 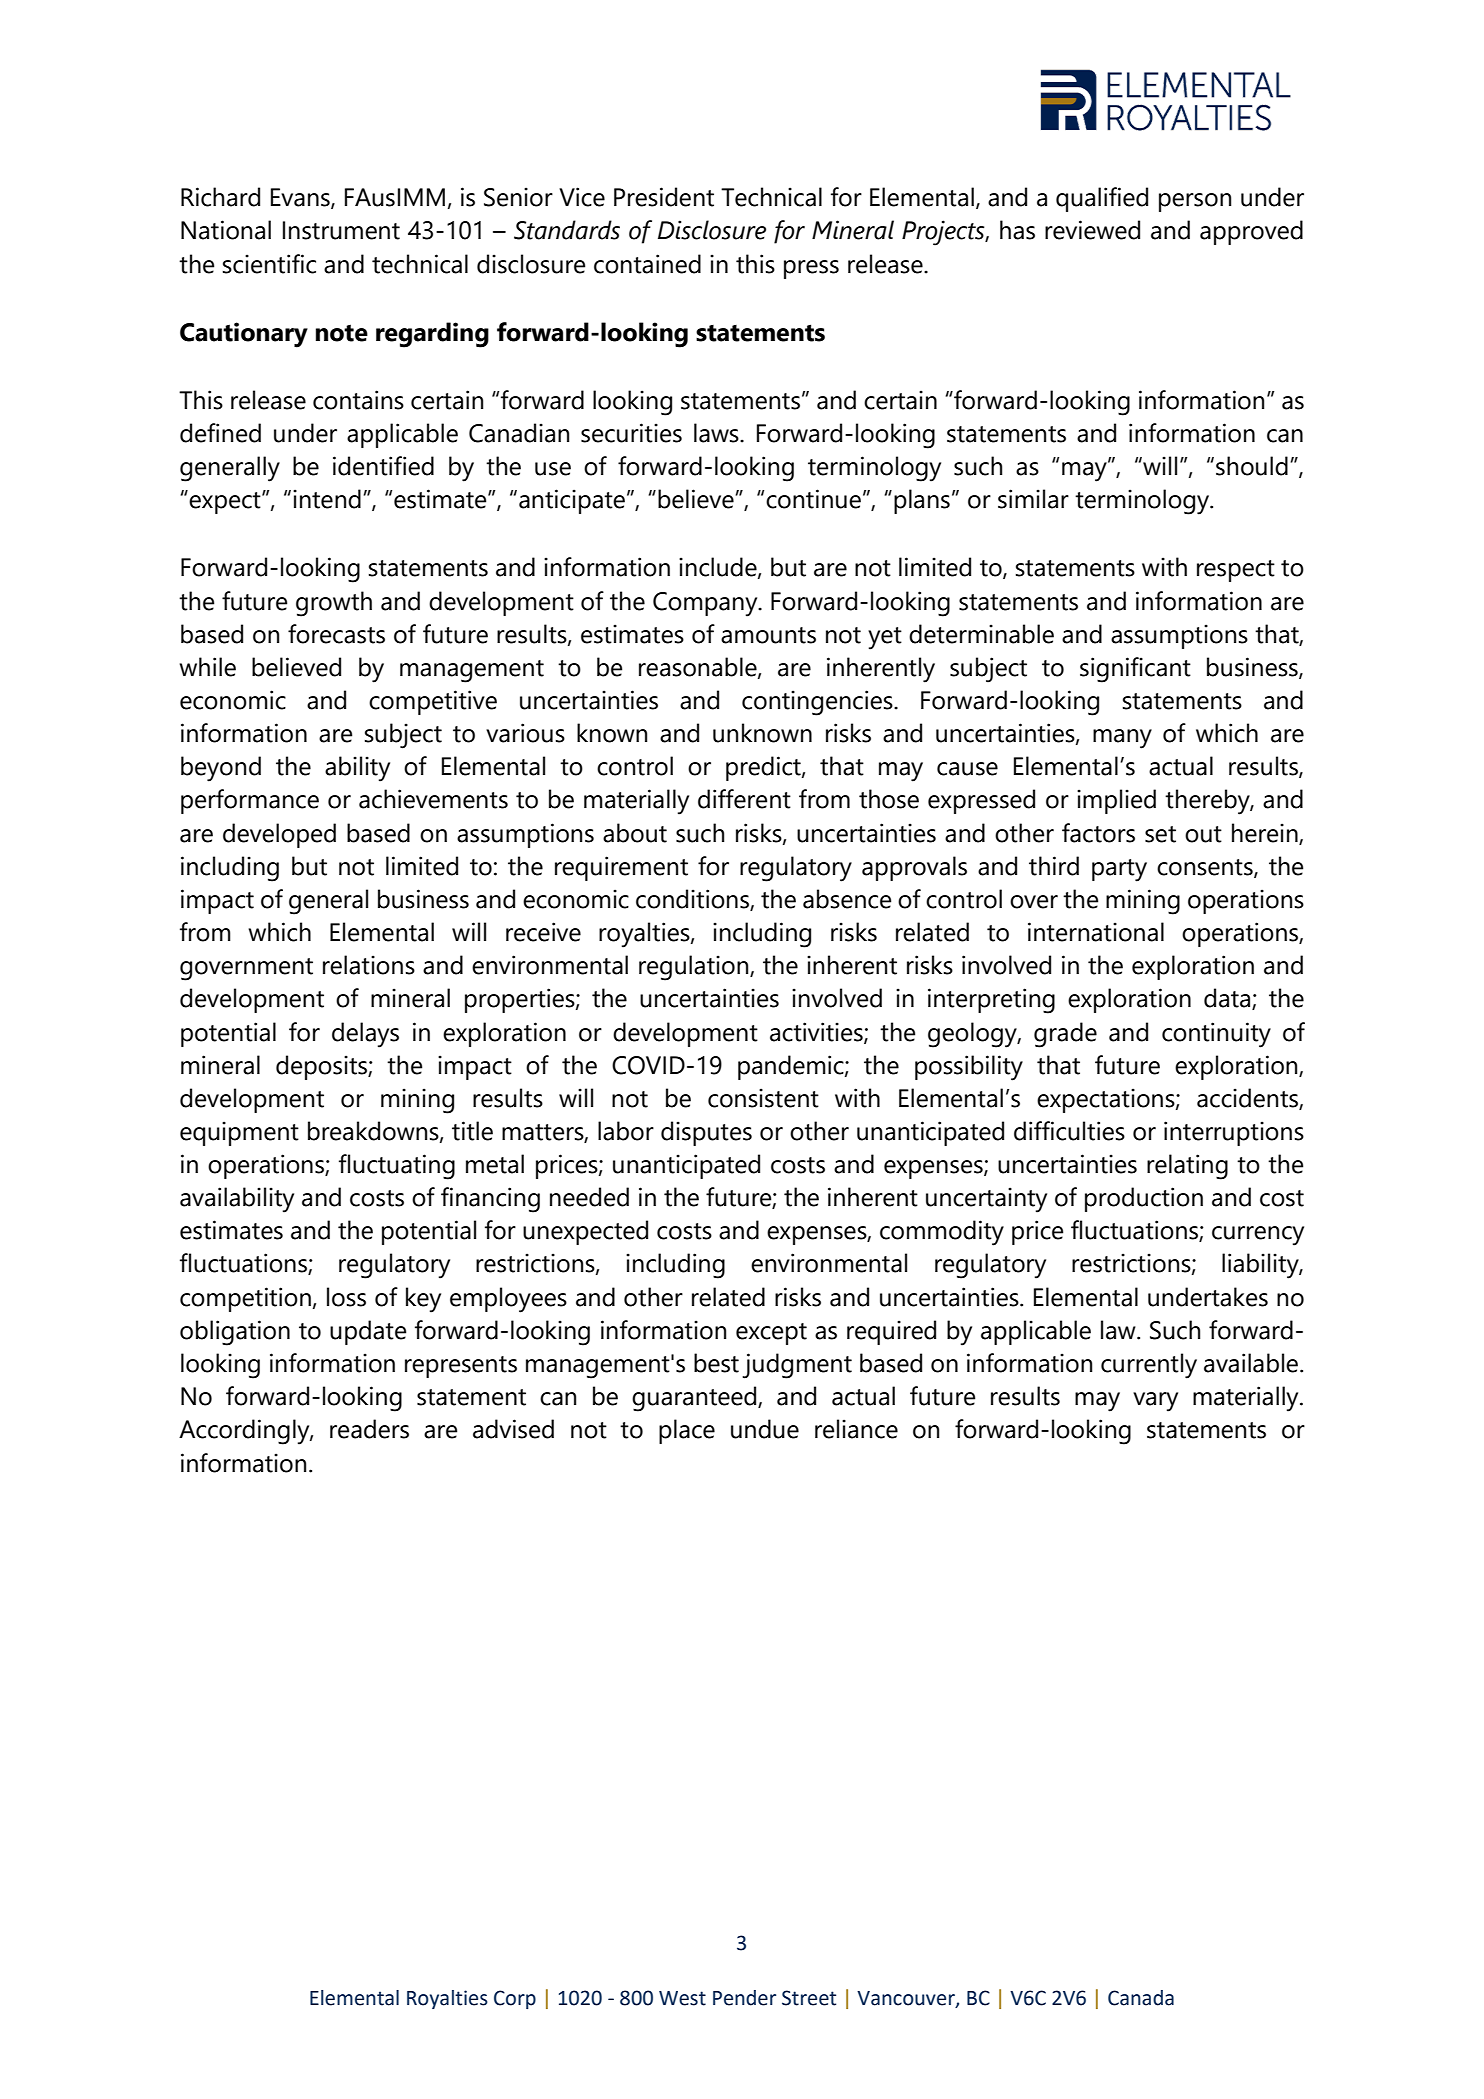 What do you see at coordinates (1092, 230) in the screenshot?
I see `reviewed` at bounding box center [1092, 230].
